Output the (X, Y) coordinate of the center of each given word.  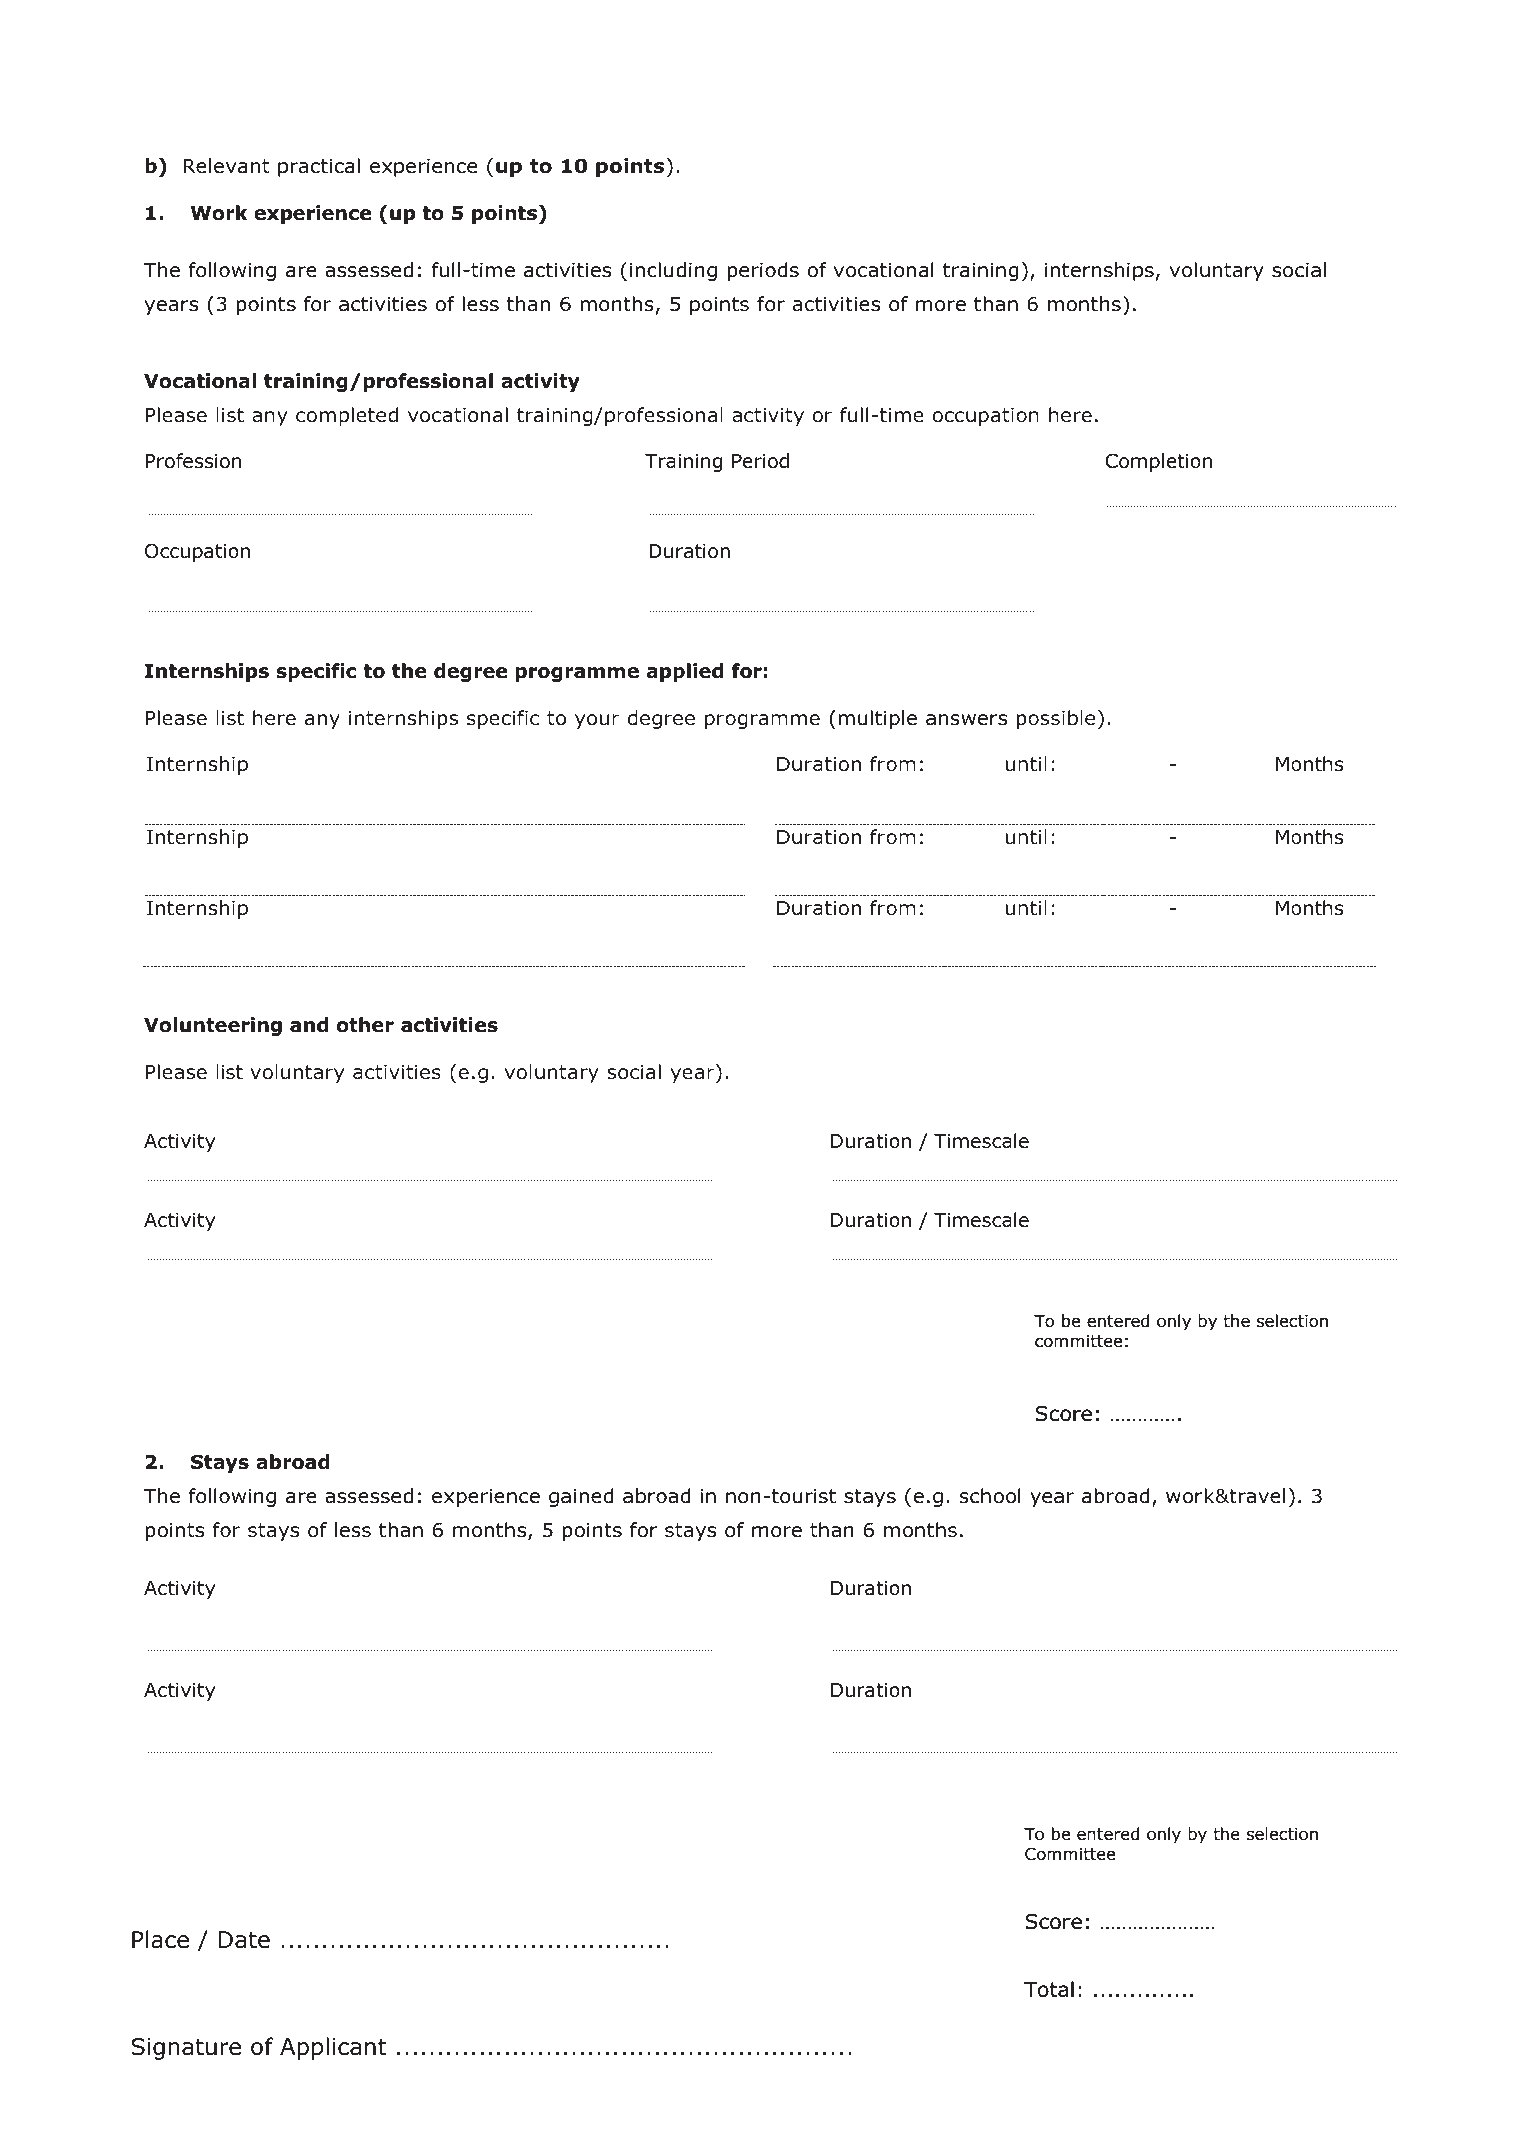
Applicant (333, 2048)
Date (244, 1940)
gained (581, 1497)
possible (1056, 719)
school (990, 1496)
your (597, 721)
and (309, 1025)
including (673, 271)
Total (1049, 1989)
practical (319, 167)
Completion (1159, 462)
